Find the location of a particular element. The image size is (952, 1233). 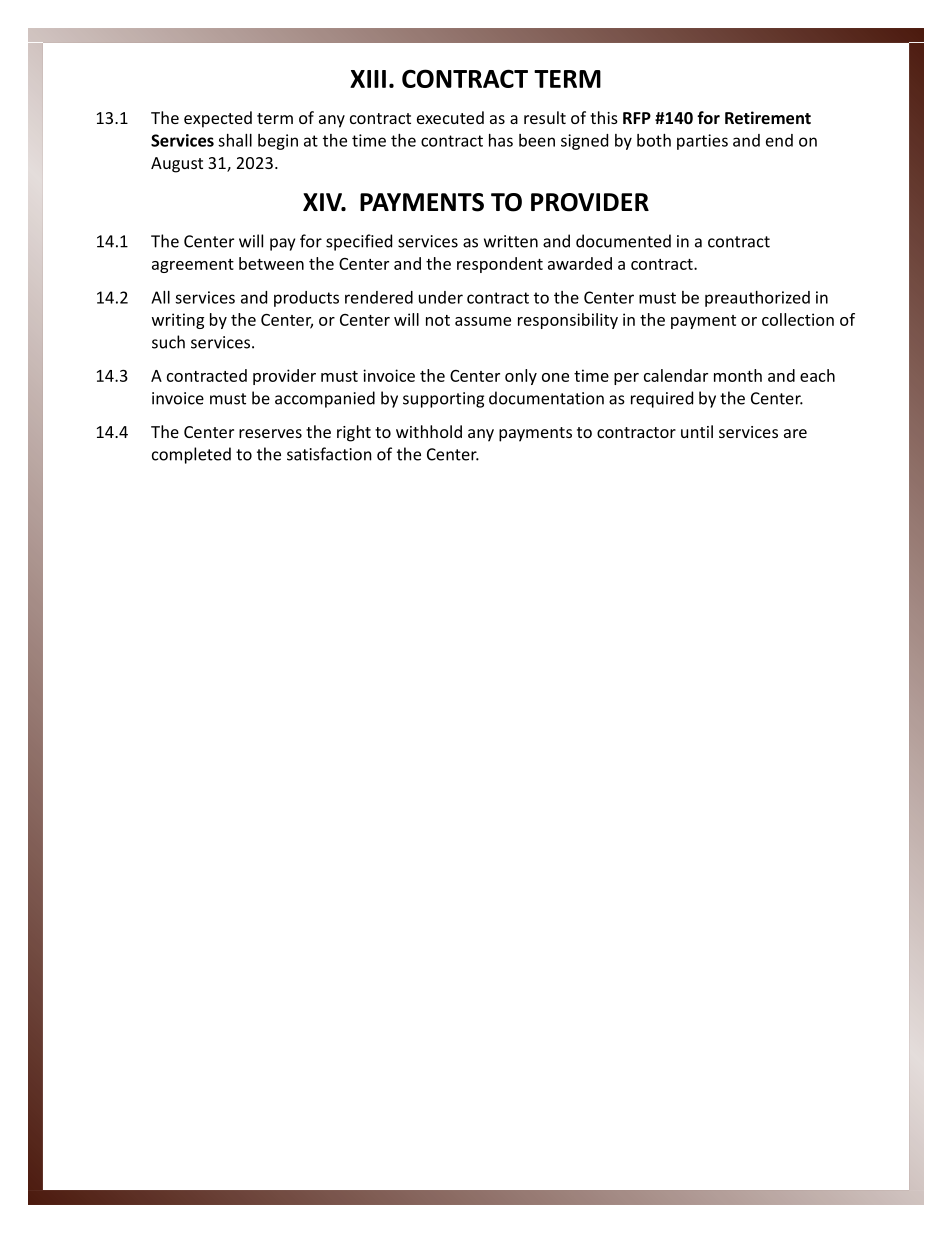

has is located at coordinates (501, 140).
